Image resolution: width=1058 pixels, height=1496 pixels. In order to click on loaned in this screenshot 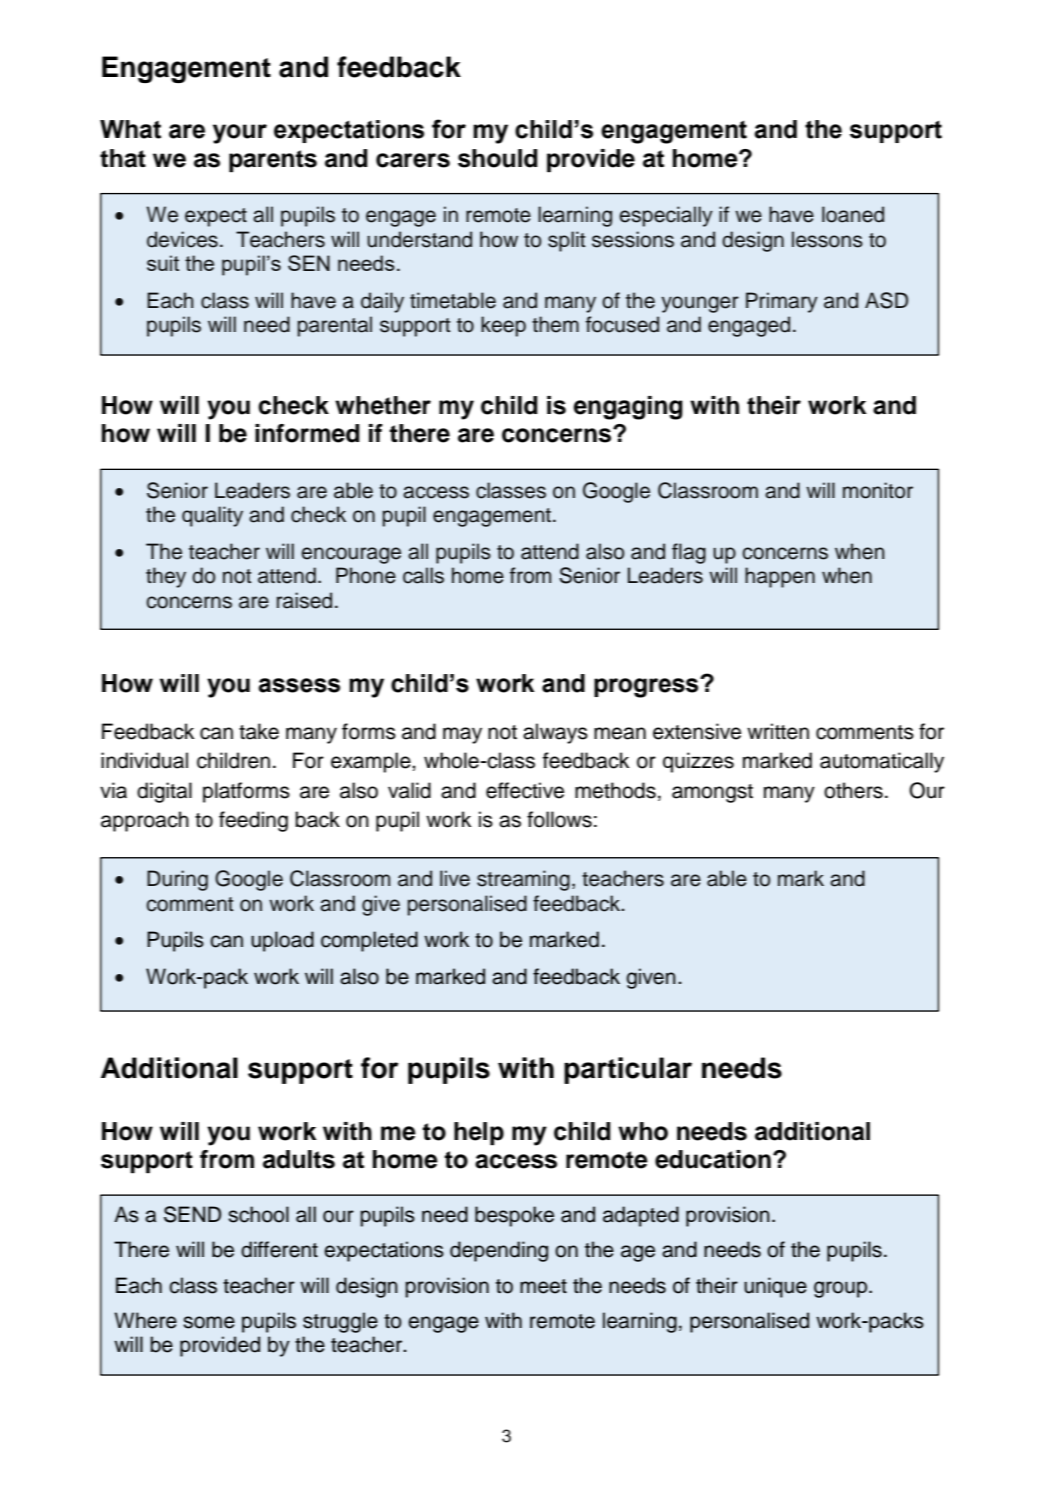, I will do `click(853, 214)`.
